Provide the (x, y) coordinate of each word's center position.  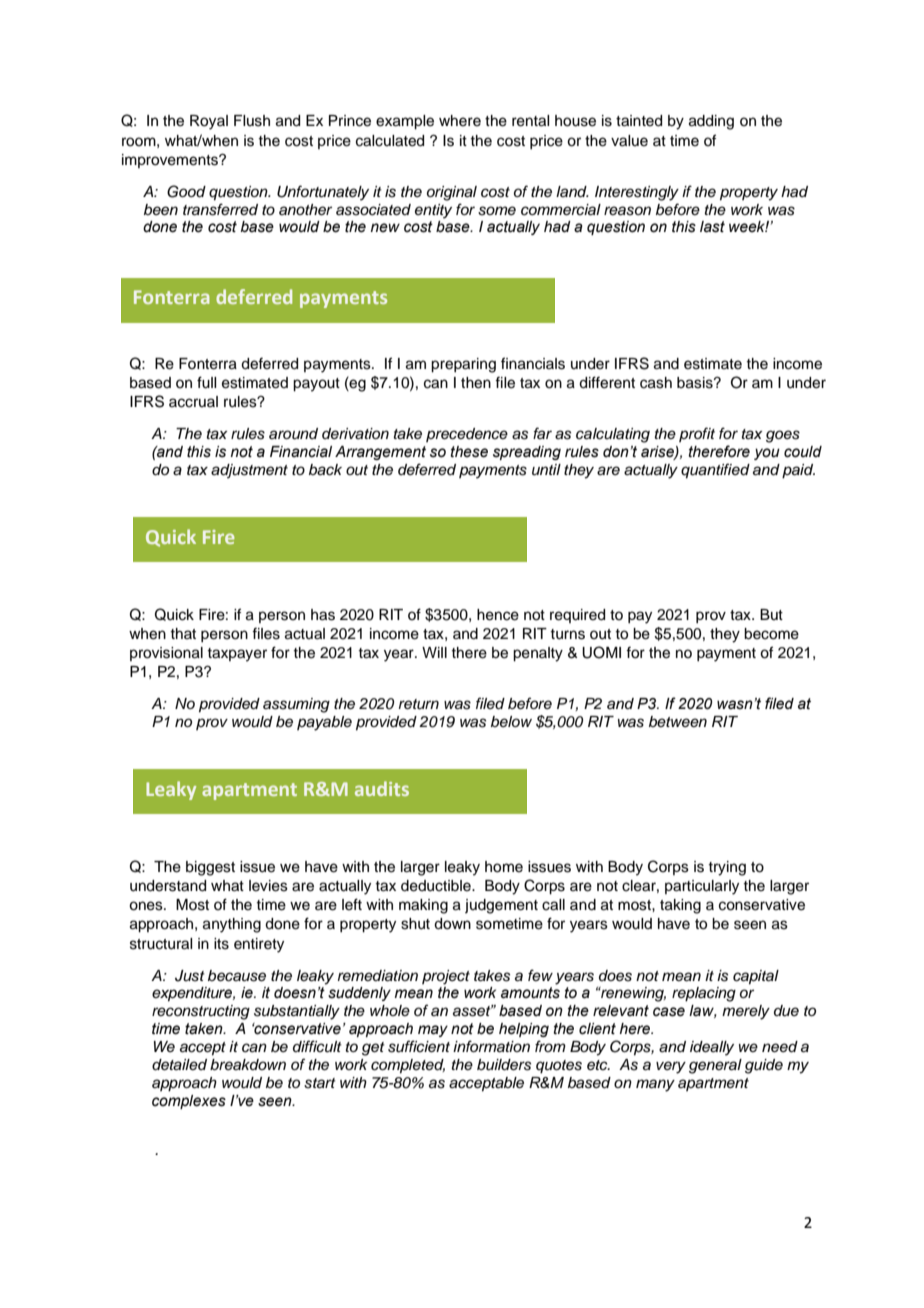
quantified (715, 471)
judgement (501, 906)
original (452, 193)
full (206, 382)
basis (696, 383)
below (511, 721)
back (325, 470)
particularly (702, 887)
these (469, 452)
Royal (209, 122)
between (678, 721)
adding (711, 122)
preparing (463, 365)
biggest (210, 868)
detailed (179, 1065)
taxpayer (237, 655)
